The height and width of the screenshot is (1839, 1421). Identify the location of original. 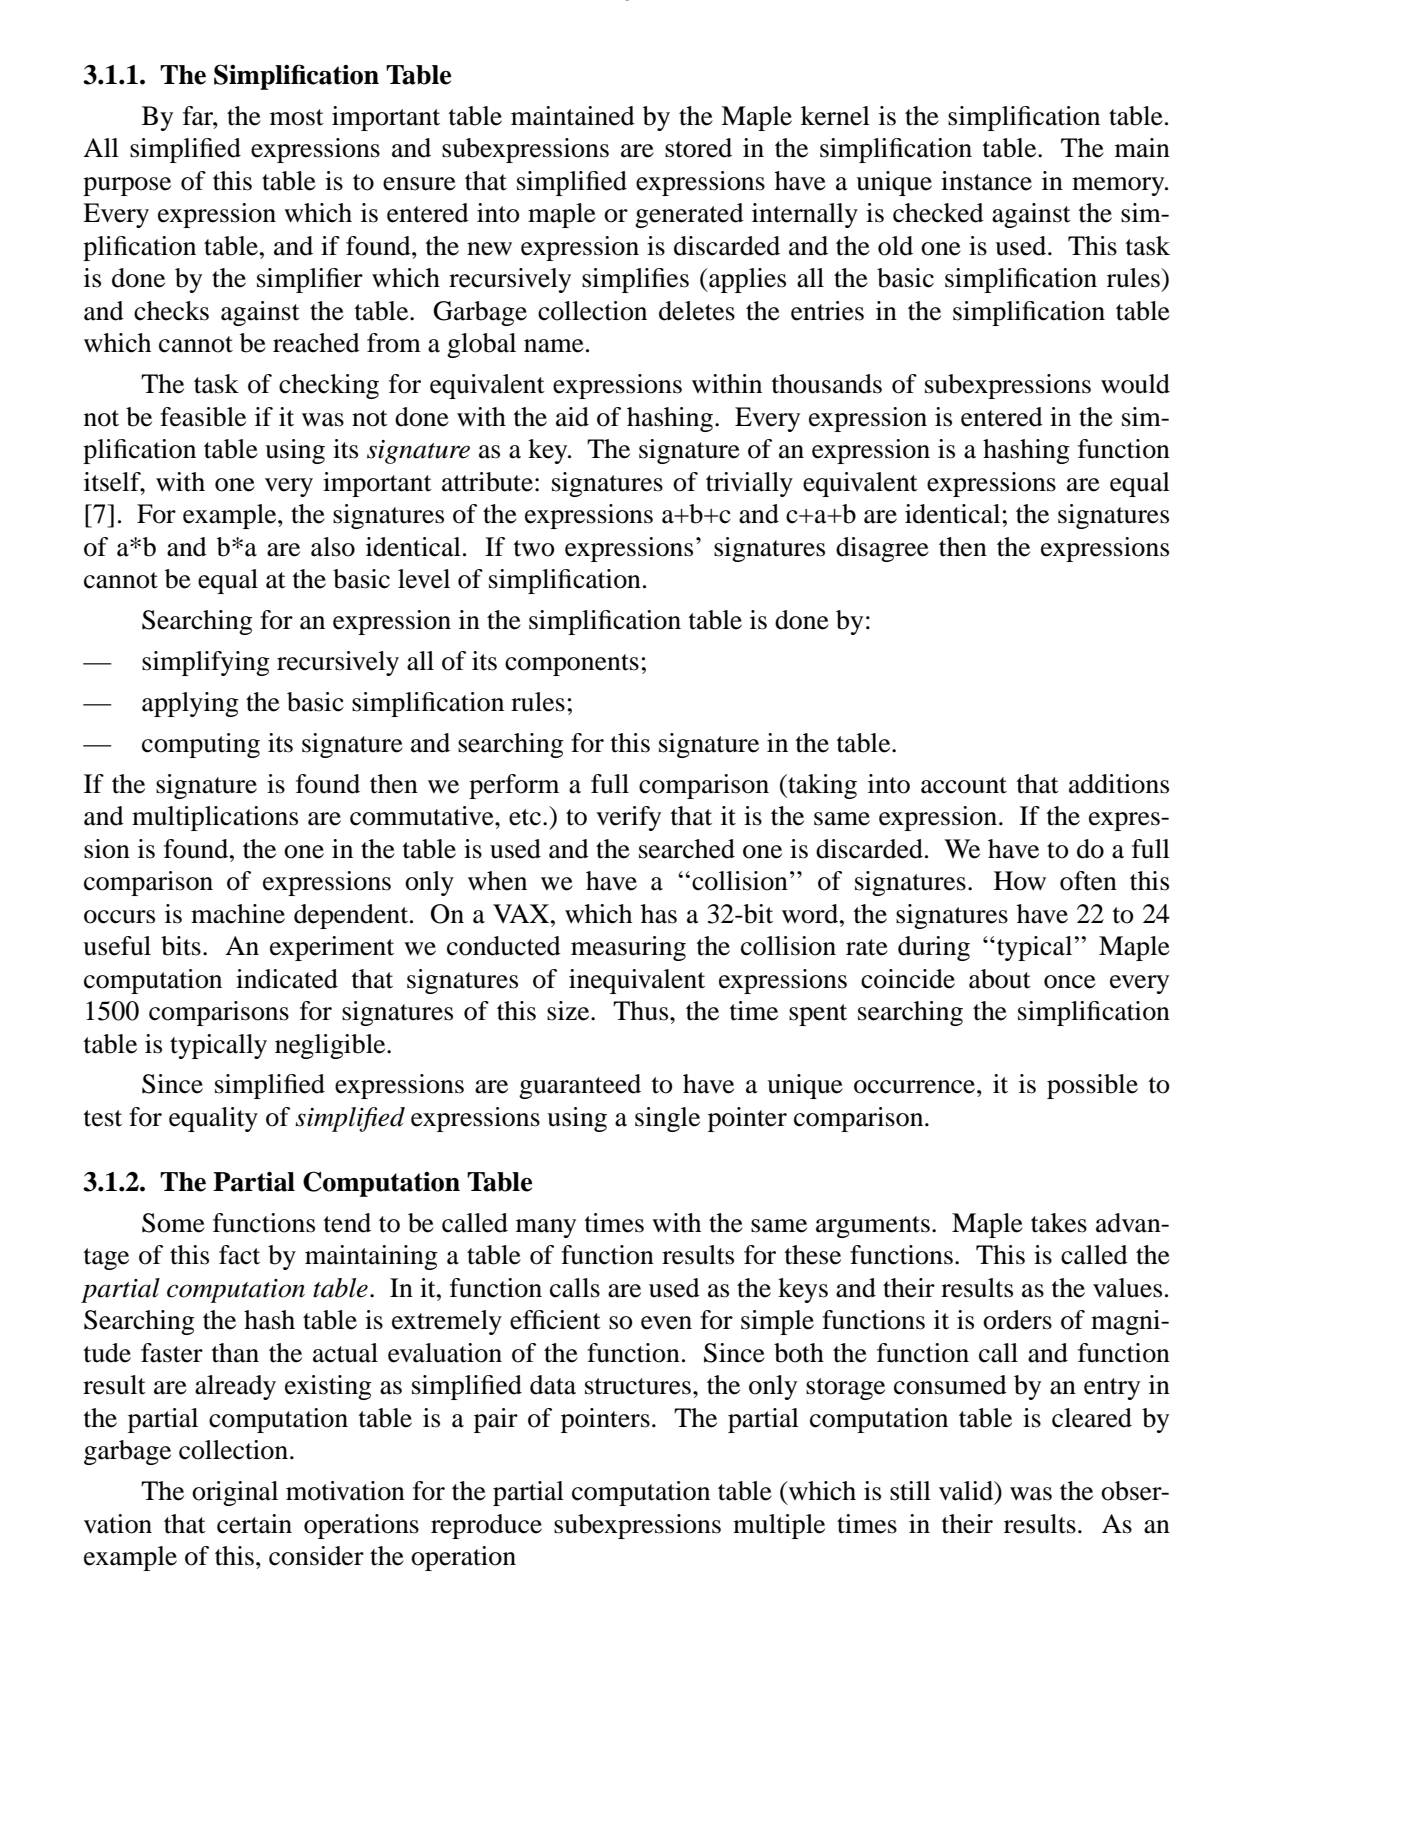
(235, 1493).
